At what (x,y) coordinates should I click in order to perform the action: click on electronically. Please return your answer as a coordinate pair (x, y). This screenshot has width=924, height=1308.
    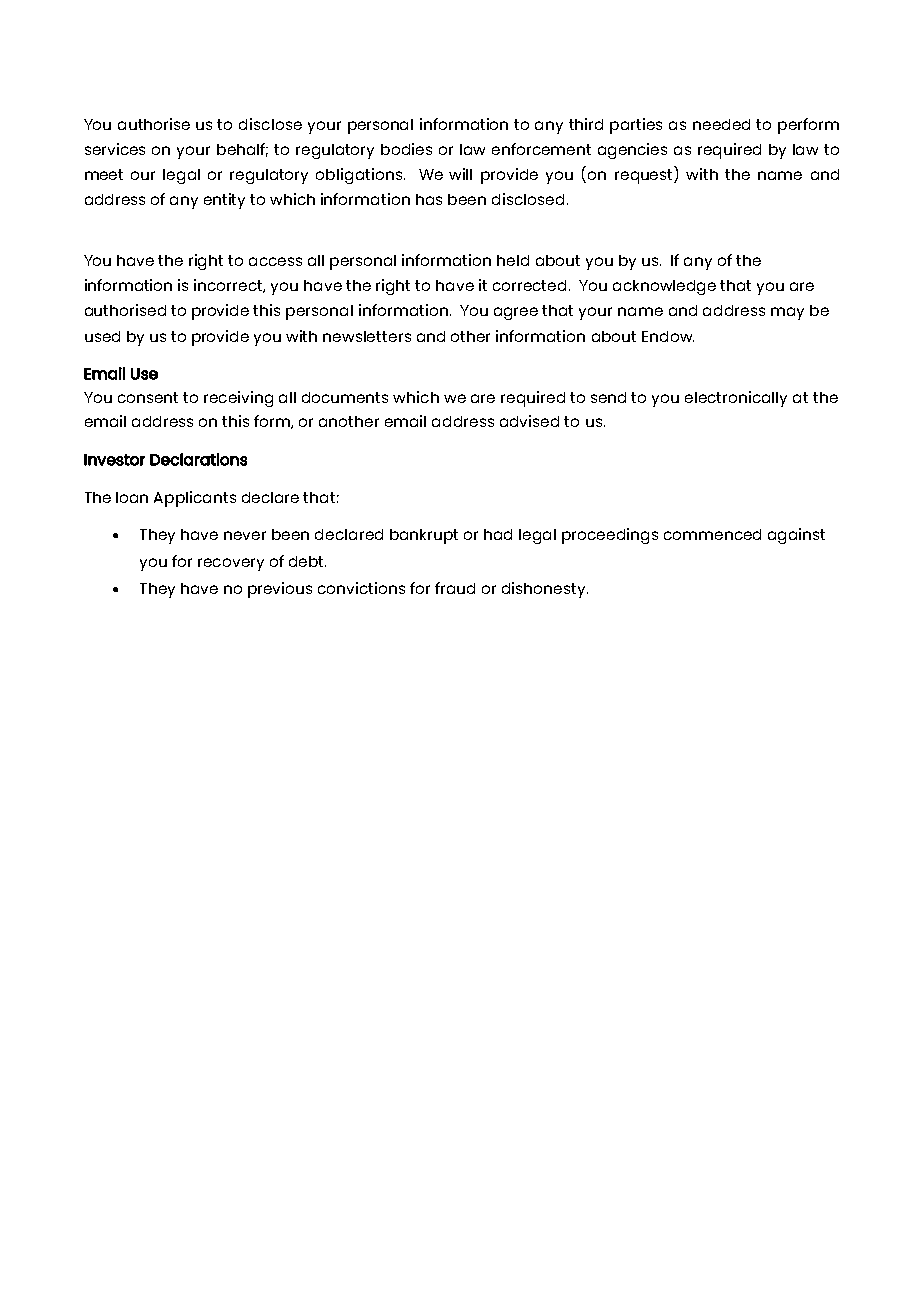
    Looking at the image, I should click on (736, 399).
